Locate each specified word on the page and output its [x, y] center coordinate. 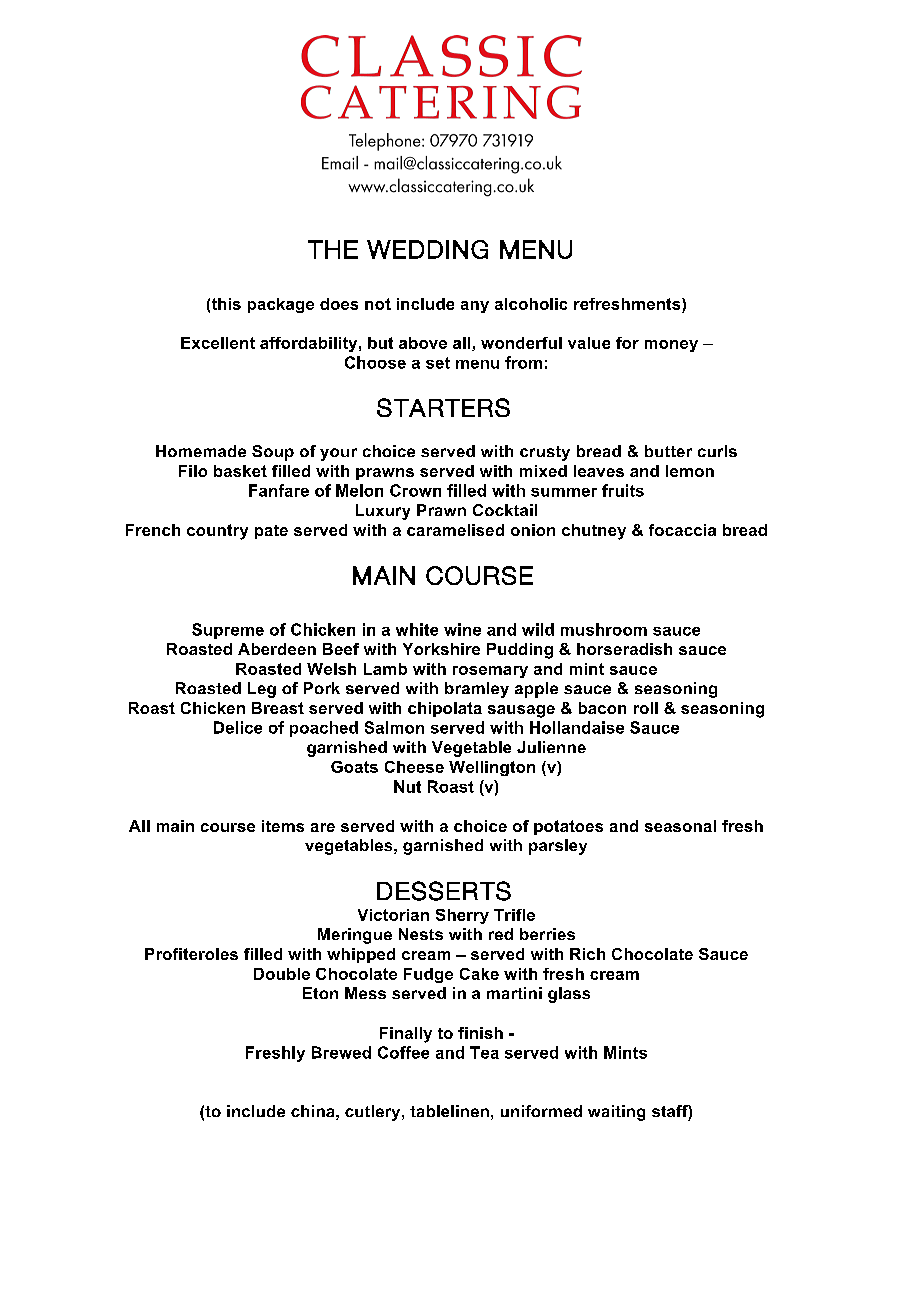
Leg [262, 690]
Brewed [341, 1052]
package [281, 305]
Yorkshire [441, 649]
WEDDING [427, 249]
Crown [415, 490]
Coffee [403, 1052]
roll [646, 708]
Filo [193, 471]
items [283, 826]
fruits [623, 490]
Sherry [462, 916]
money [671, 346]
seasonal [680, 826]
